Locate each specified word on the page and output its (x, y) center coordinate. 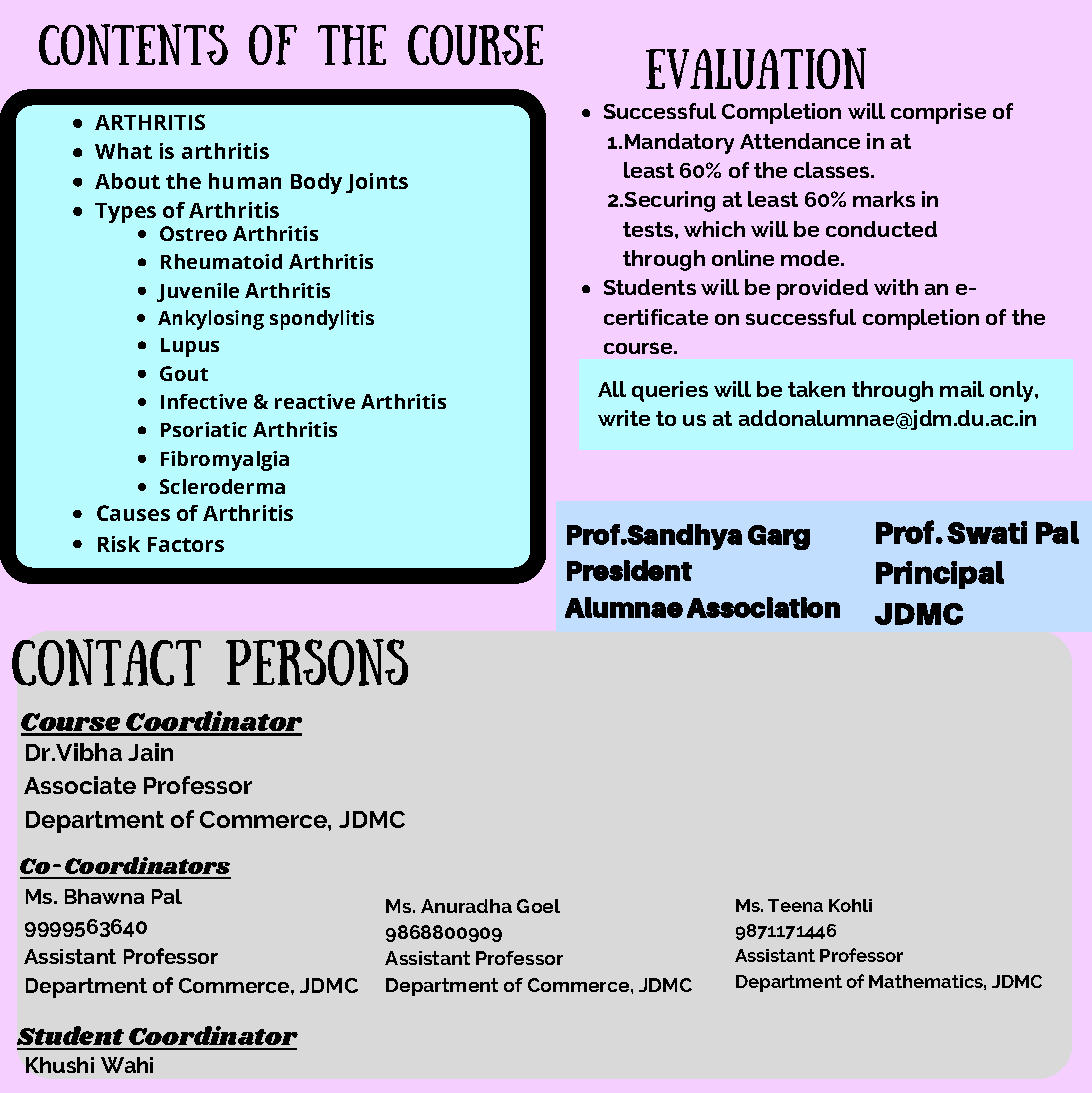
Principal (940, 575)
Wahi (127, 1065)
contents (133, 44)
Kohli (850, 905)
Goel (538, 906)
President (629, 570)
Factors (186, 544)
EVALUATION (756, 68)
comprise (938, 113)
